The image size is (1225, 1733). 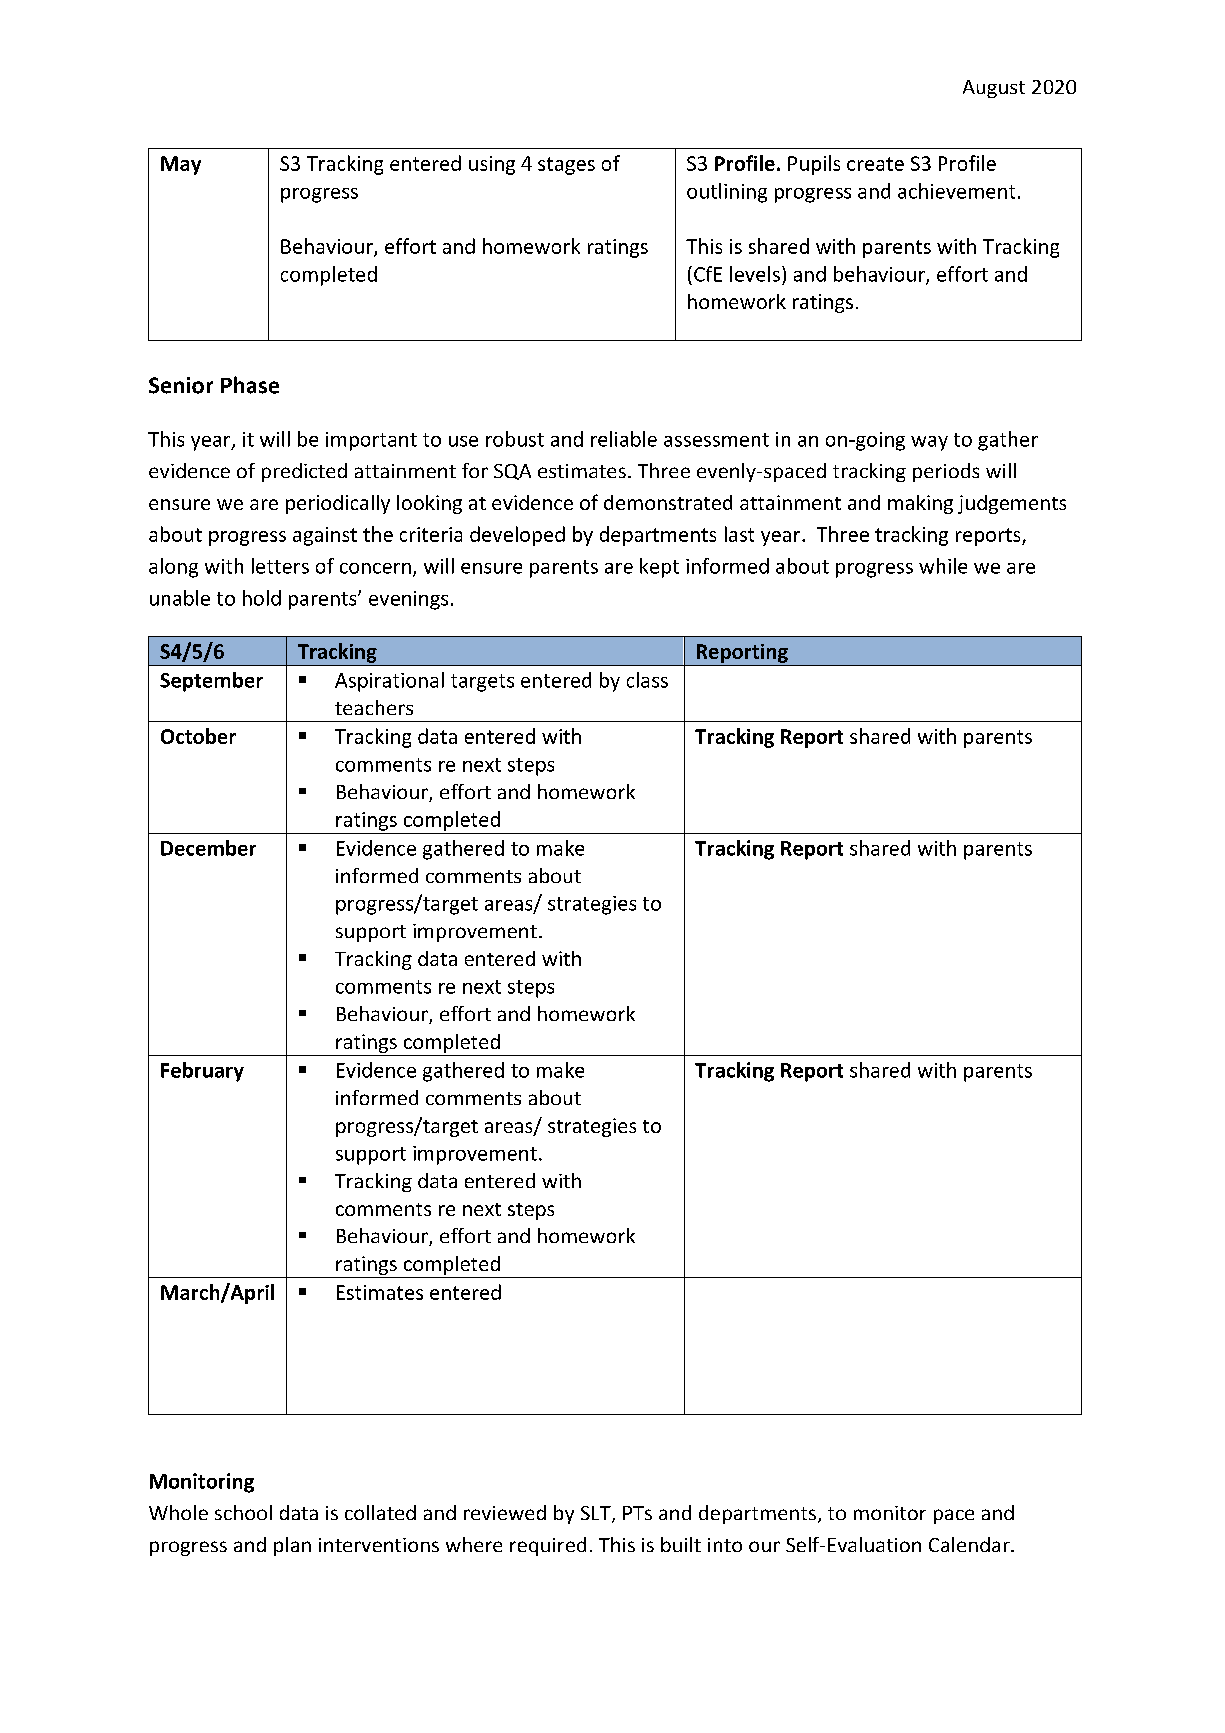 I want to click on while, so click(x=943, y=566).
